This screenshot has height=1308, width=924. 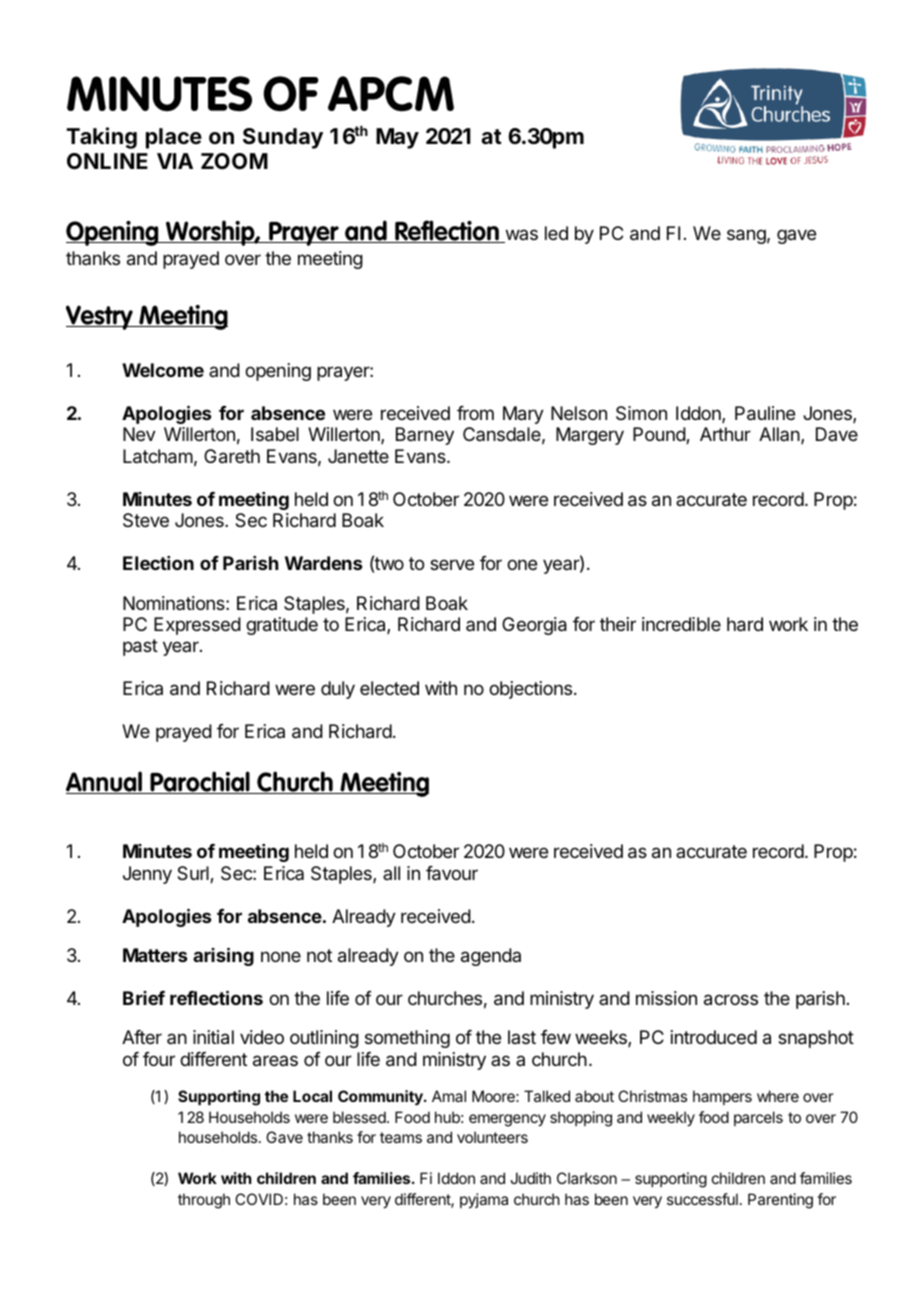 I want to click on pyjama, so click(x=484, y=1201).
